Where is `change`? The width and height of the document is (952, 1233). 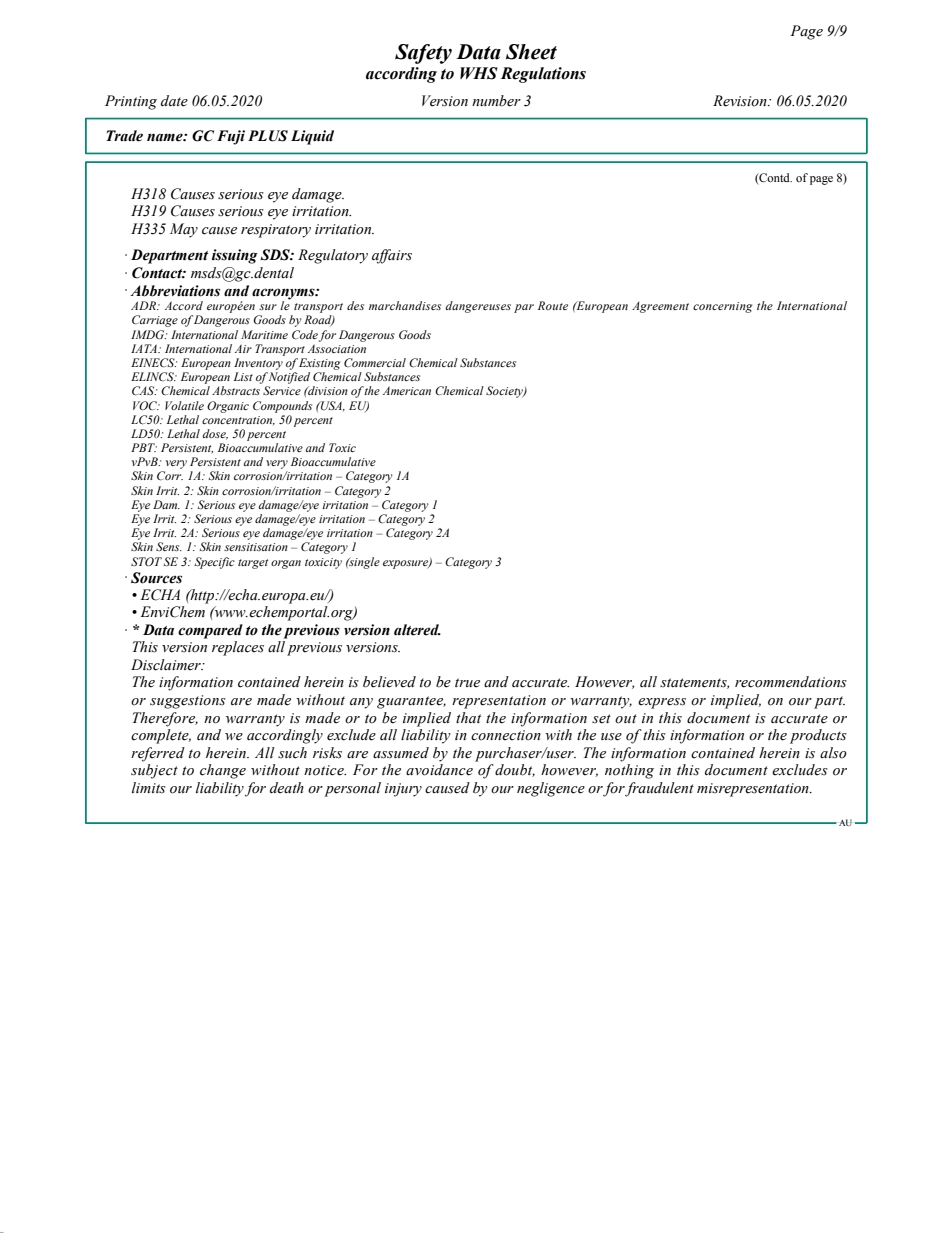
change is located at coordinates (223, 771).
